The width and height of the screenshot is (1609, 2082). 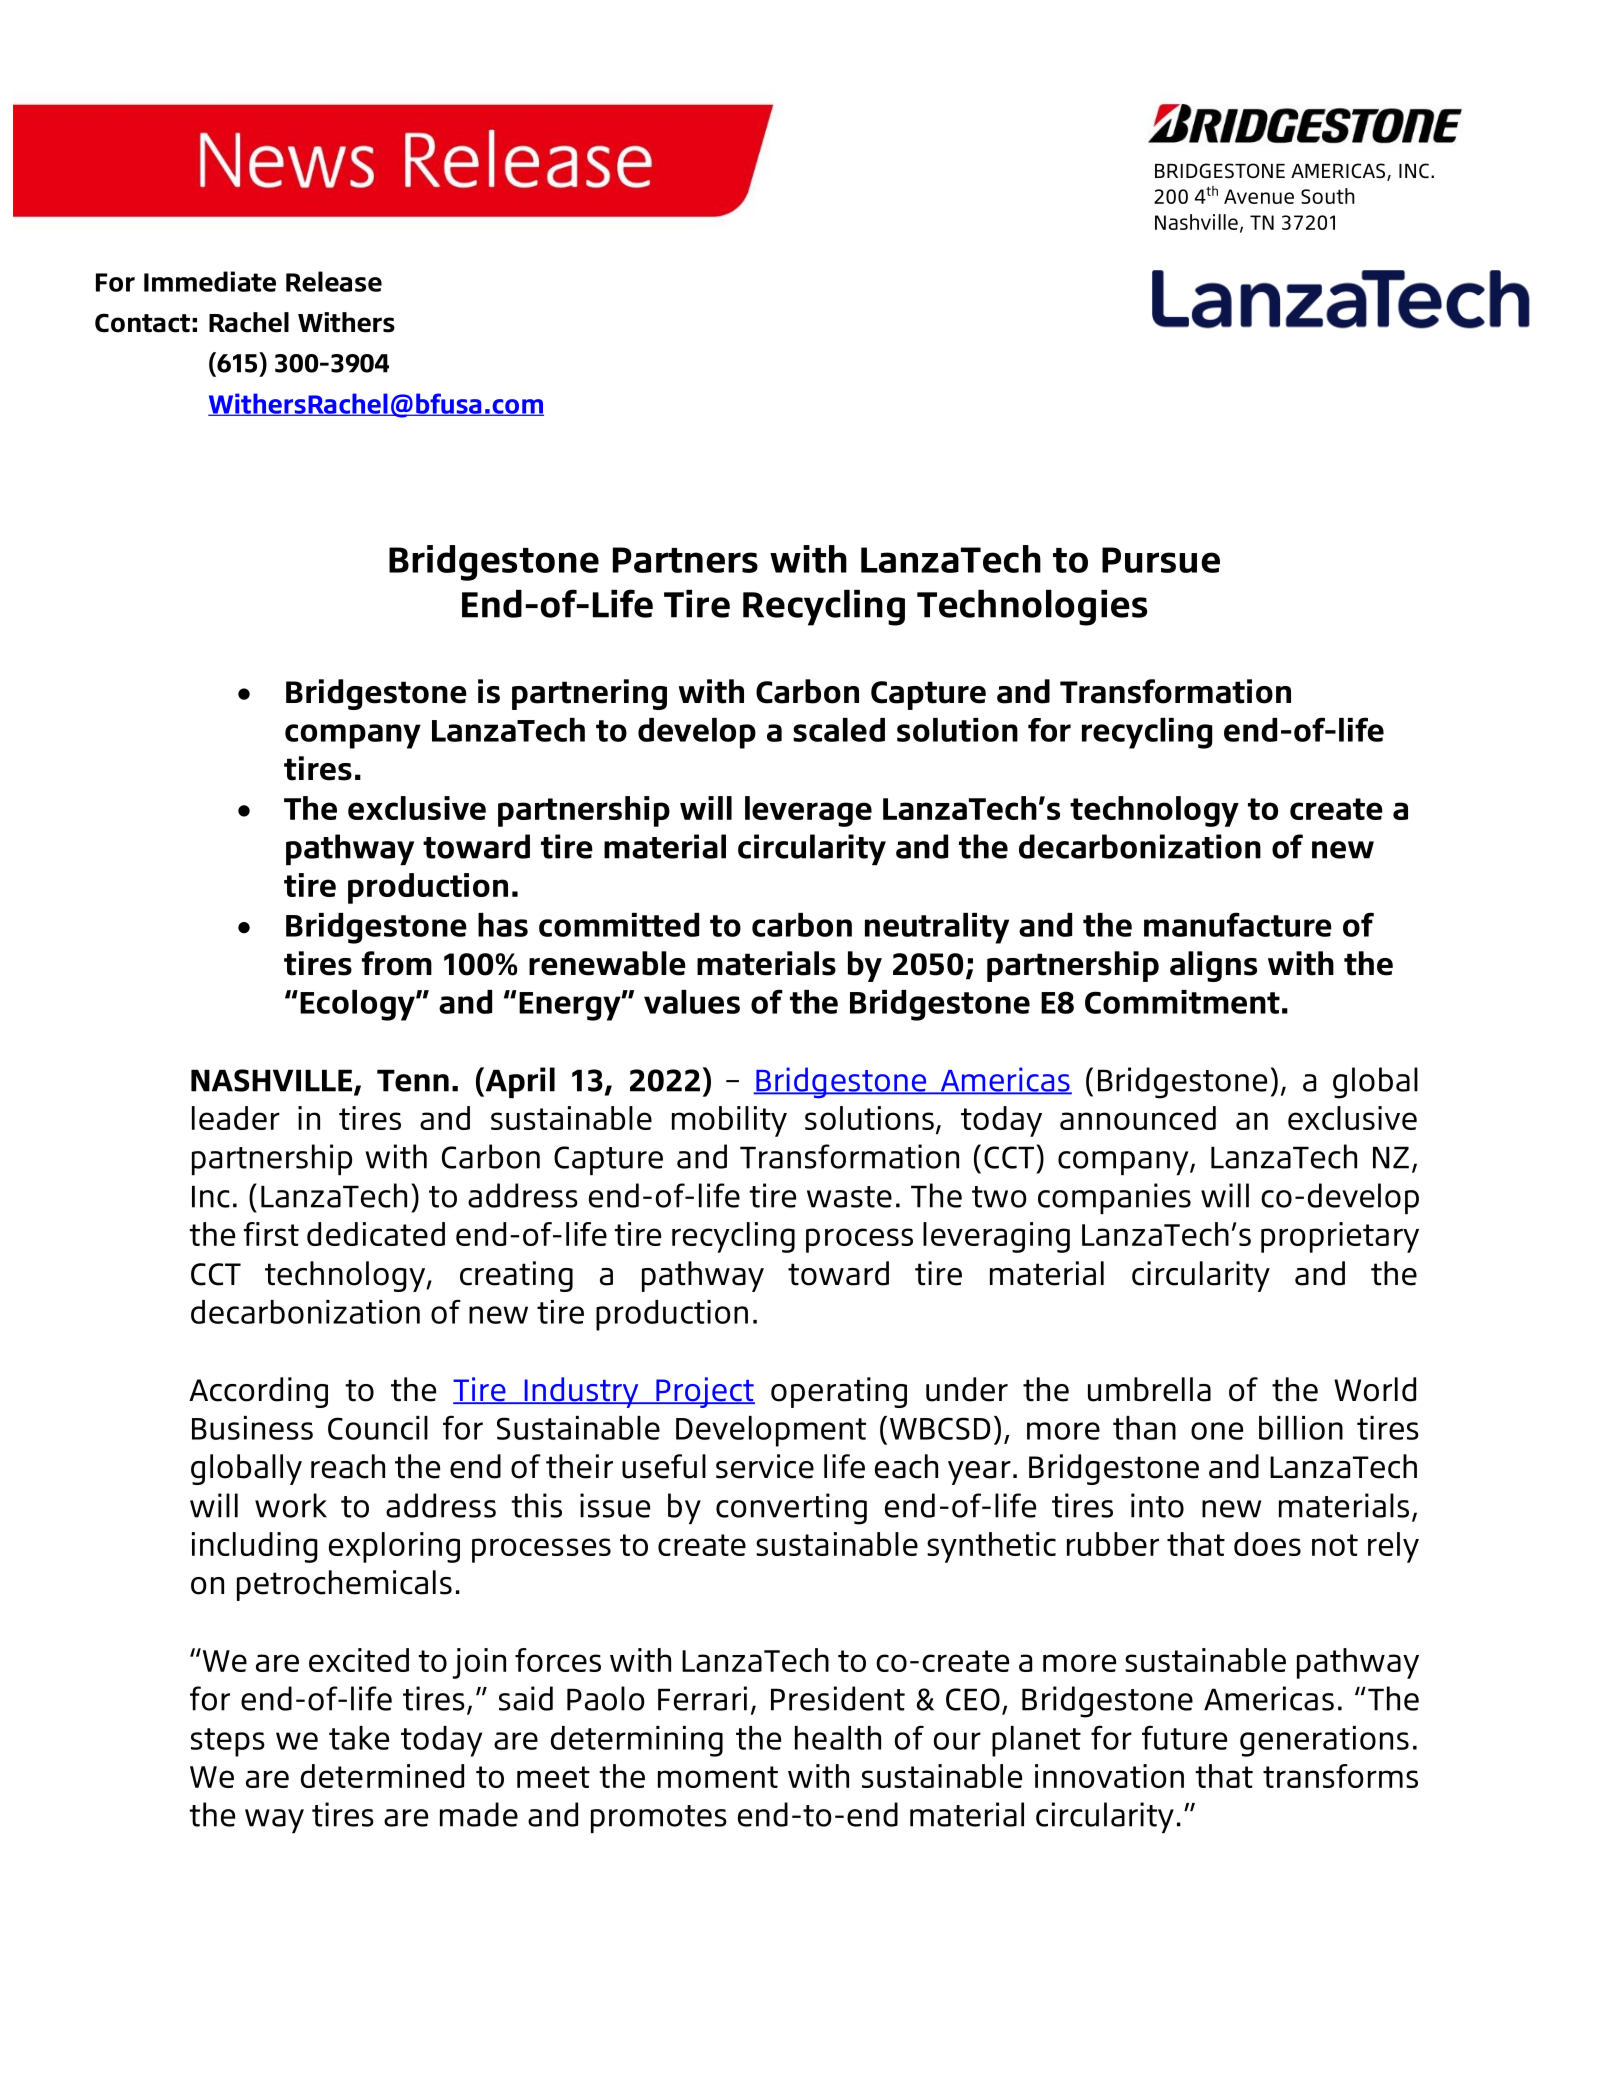 I want to click on Avenue, so click(x=1259, y=196).
